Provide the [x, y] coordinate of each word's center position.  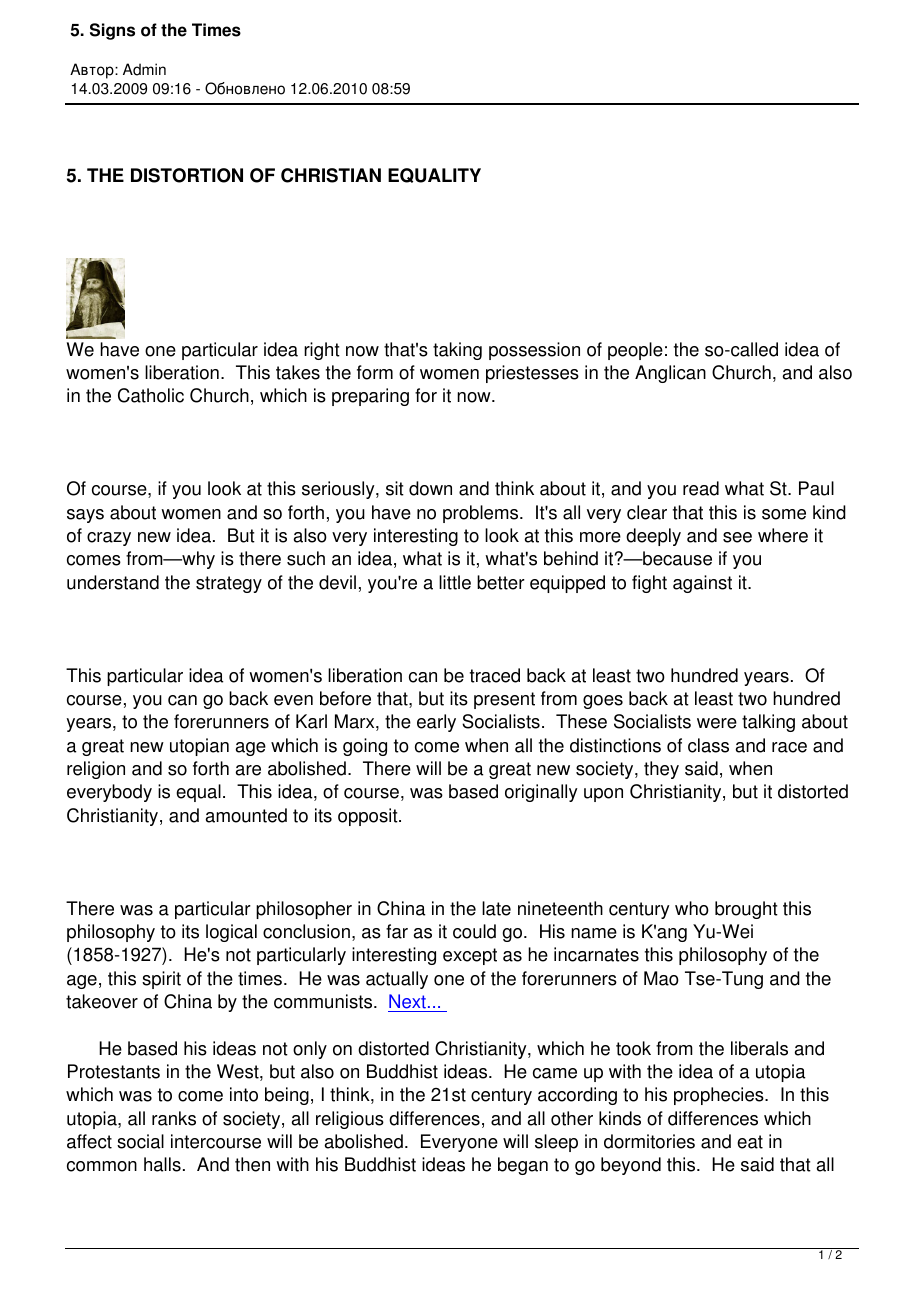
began [523, 1166]
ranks [174, 1118]
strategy [229, 584]
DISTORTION [187, 175]
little [455, 582]
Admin [144, 69]
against [702, 584]
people [635, 351]
